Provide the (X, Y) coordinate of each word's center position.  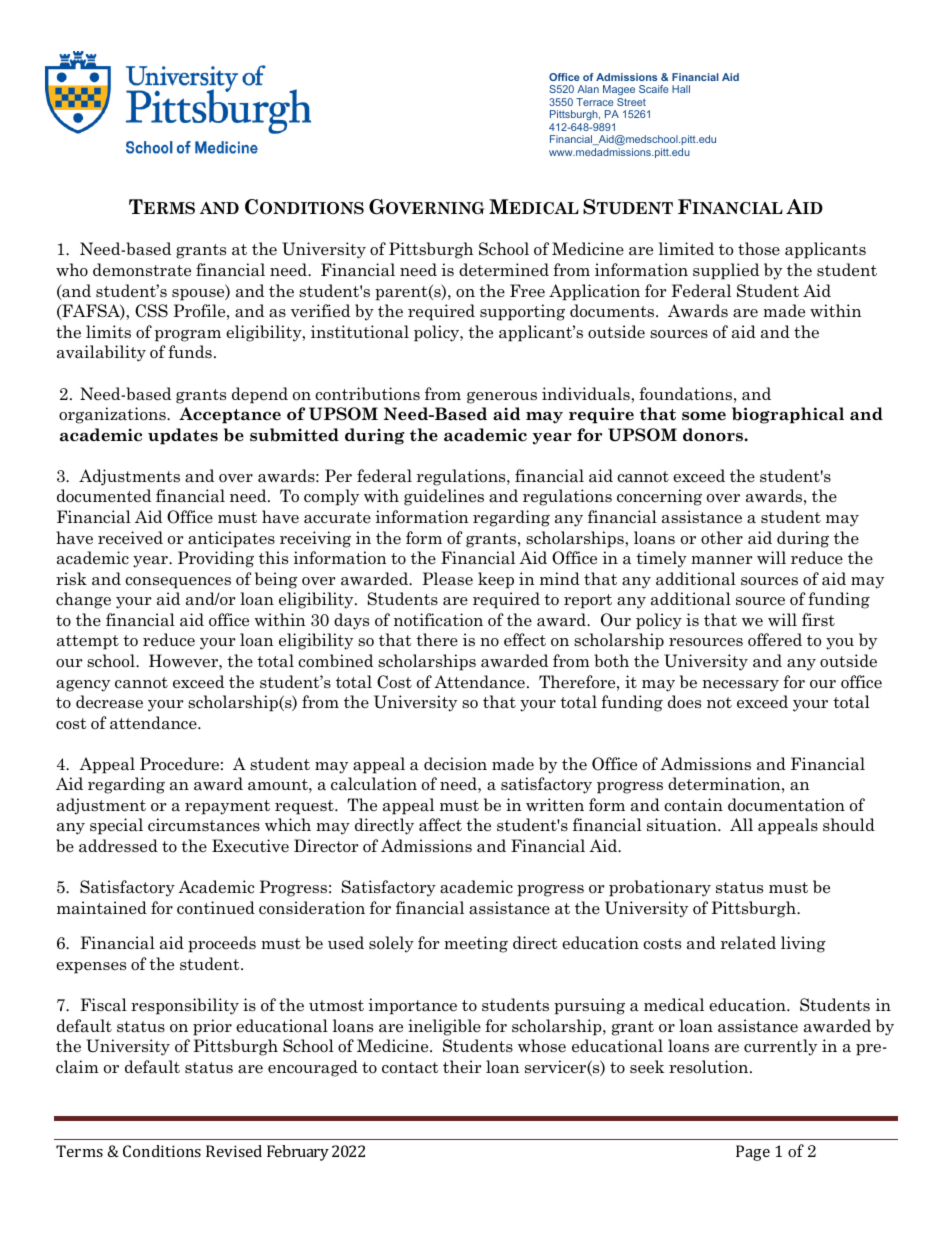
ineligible (444, 1027)
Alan (588, 89)
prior (212, 1027)
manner (722, 560)
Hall (681, 89)
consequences (178, 583)
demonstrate (142, 270)
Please (447, 579)
